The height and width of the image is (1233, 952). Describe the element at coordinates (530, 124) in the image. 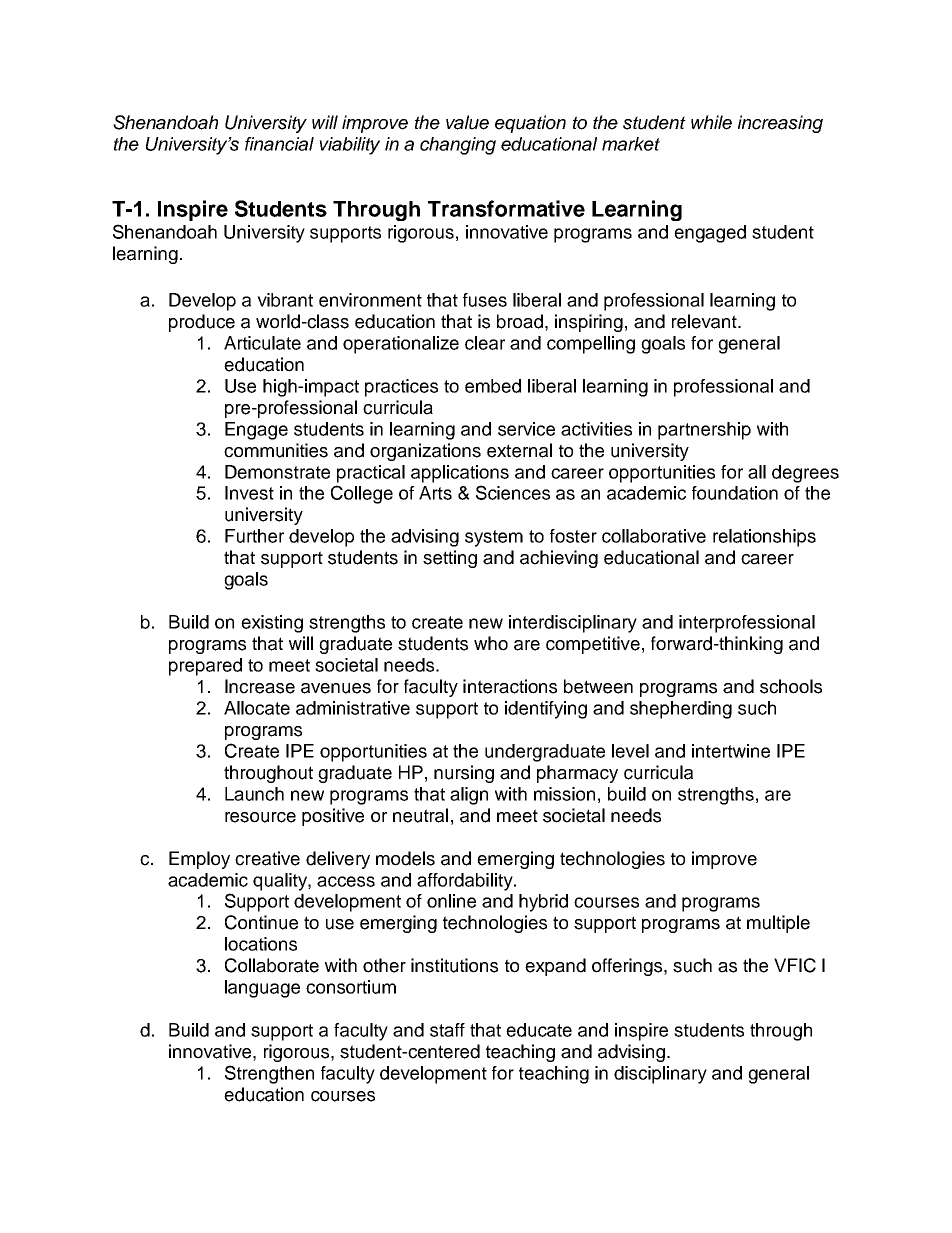

I see `equation` at that location.
